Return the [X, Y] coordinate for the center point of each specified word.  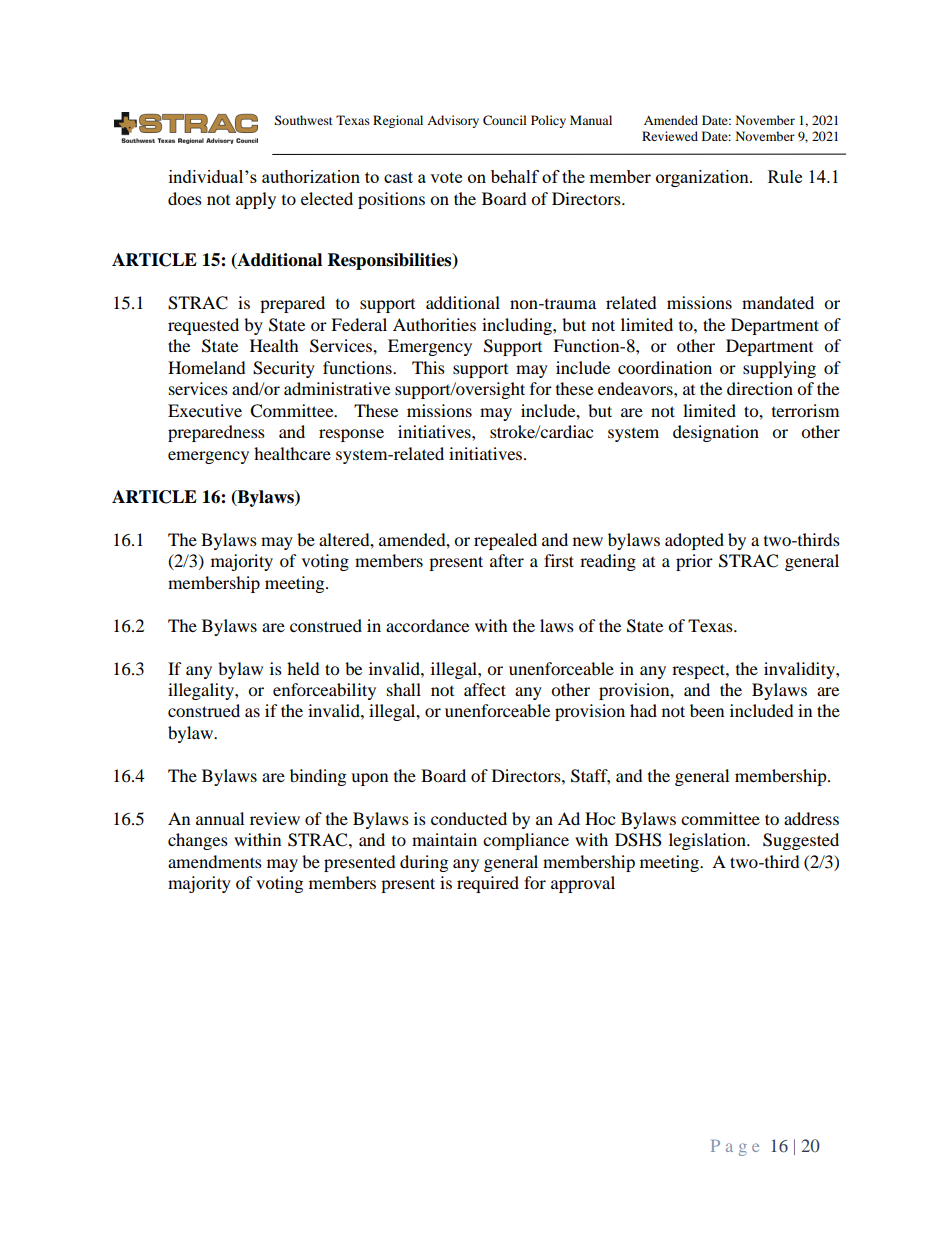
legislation [708, 841]
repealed [505, 541]
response [351, 435]
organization [703, 178]
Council [505, 120]
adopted [694, 541]
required [488, 884]
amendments [215, 861]
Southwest [304, 120]
